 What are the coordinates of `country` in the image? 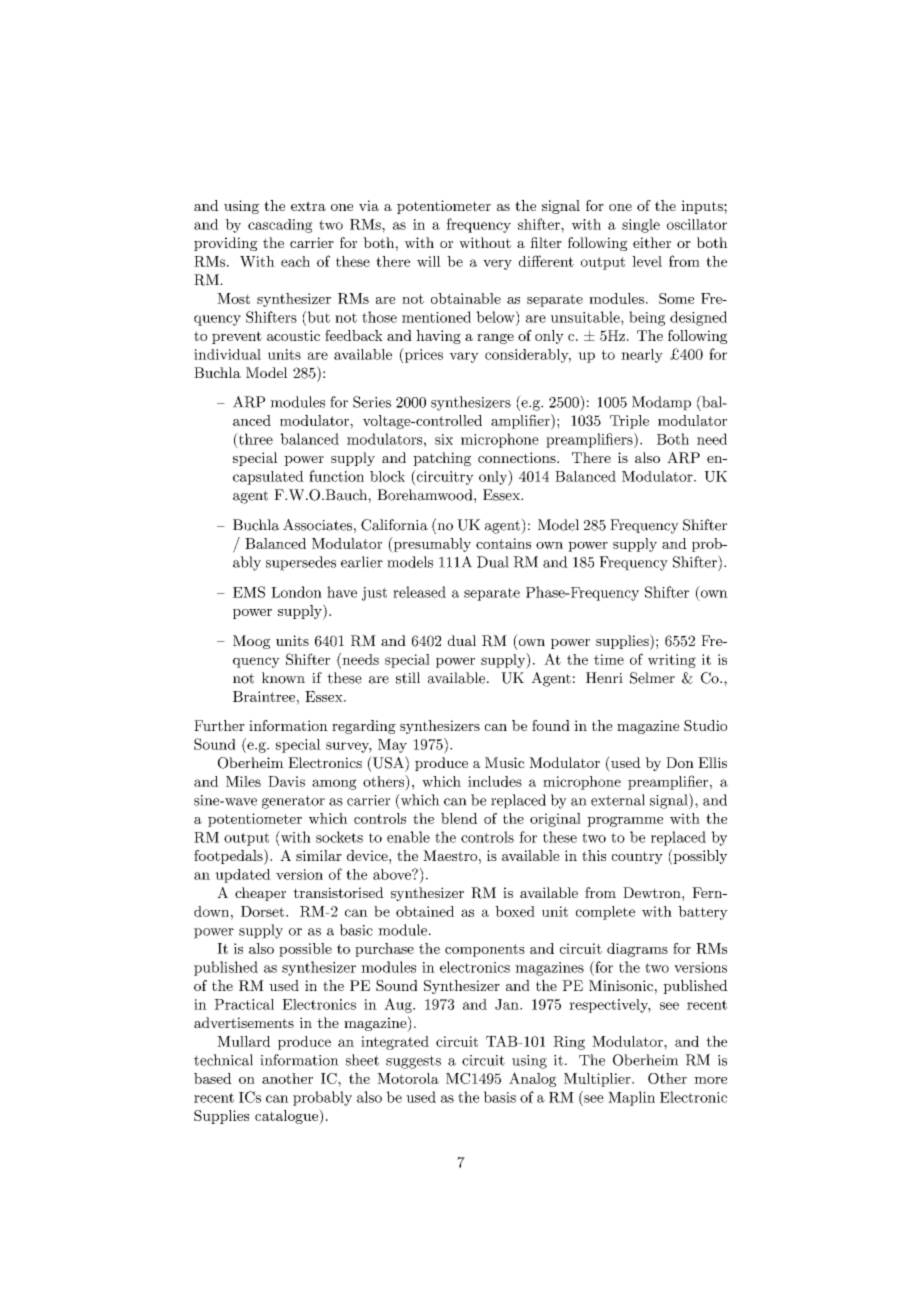 It's located at (637, 857).
